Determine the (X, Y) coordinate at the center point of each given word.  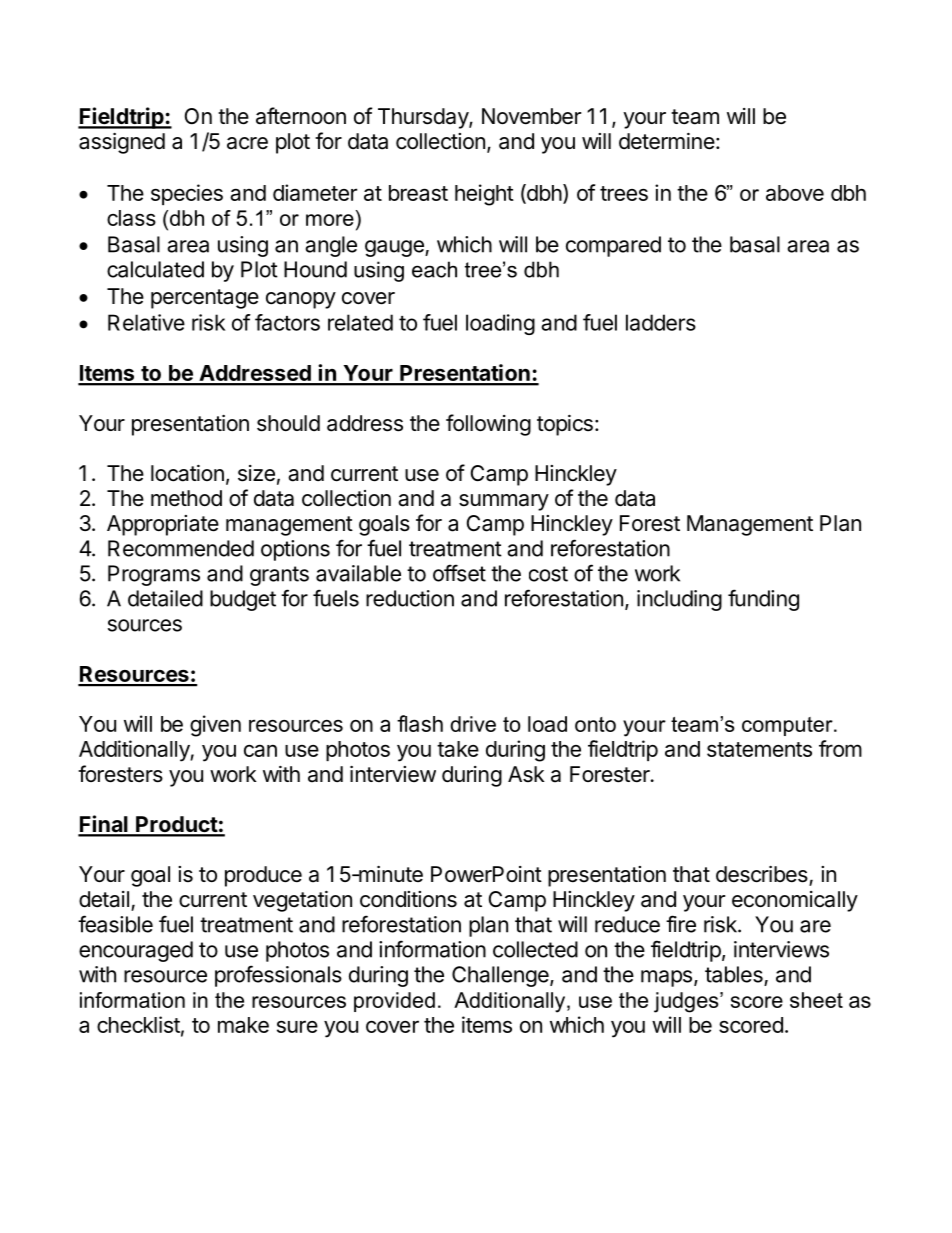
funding (763, 600)
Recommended (181, 548)
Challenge (501, 976)
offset (459, 573)
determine (667, 141)
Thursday (424, 118)
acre (247, 143)
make (243, 1025)
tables (734, 974)
